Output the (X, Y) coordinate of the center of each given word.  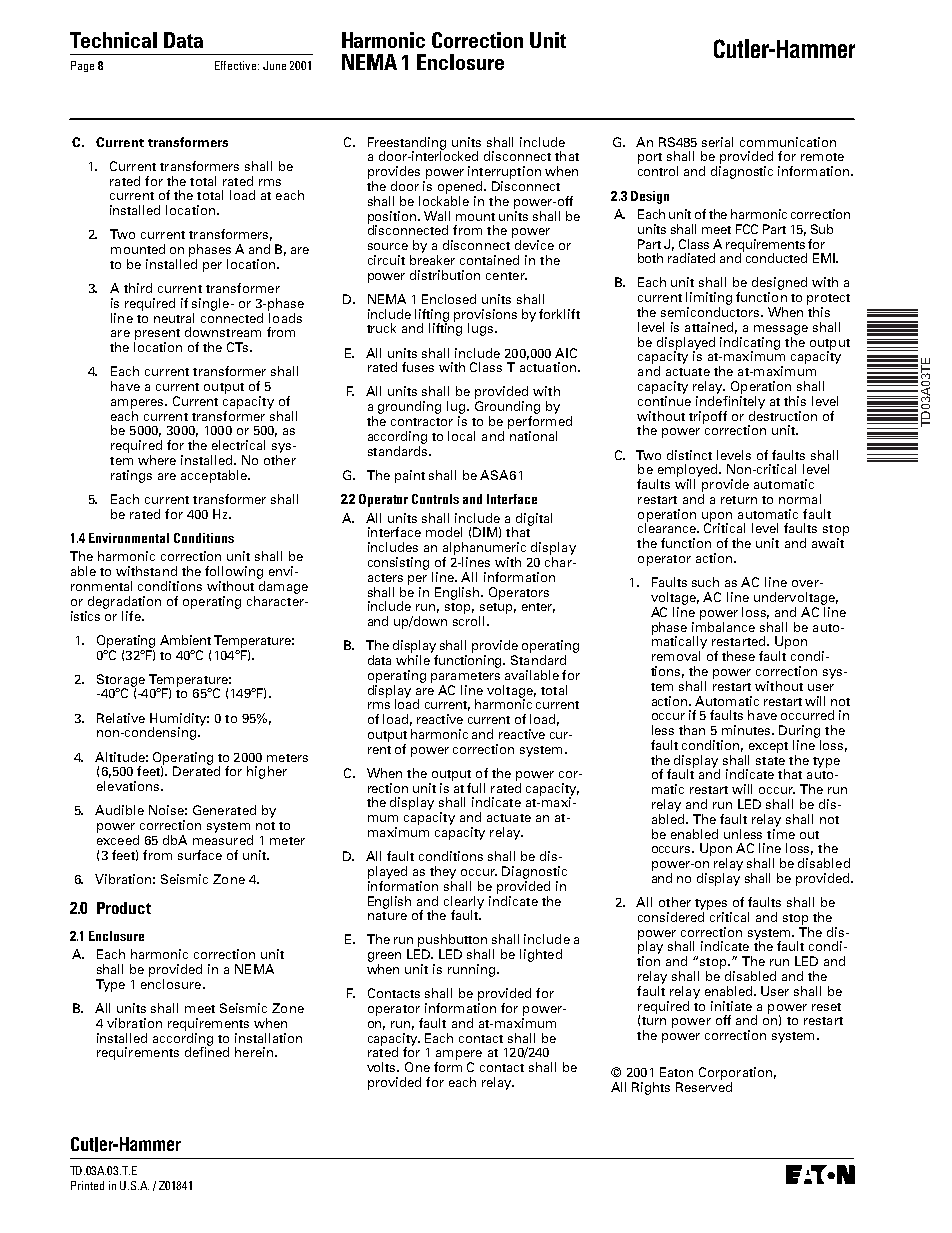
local (461, 436)
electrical (238, 445)
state (770, 761)
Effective (237, 65)
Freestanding (407, 144)
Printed (87, 1185)
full (476, 788)
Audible (119, 810)
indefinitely (730, 402)
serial (717, 142)
